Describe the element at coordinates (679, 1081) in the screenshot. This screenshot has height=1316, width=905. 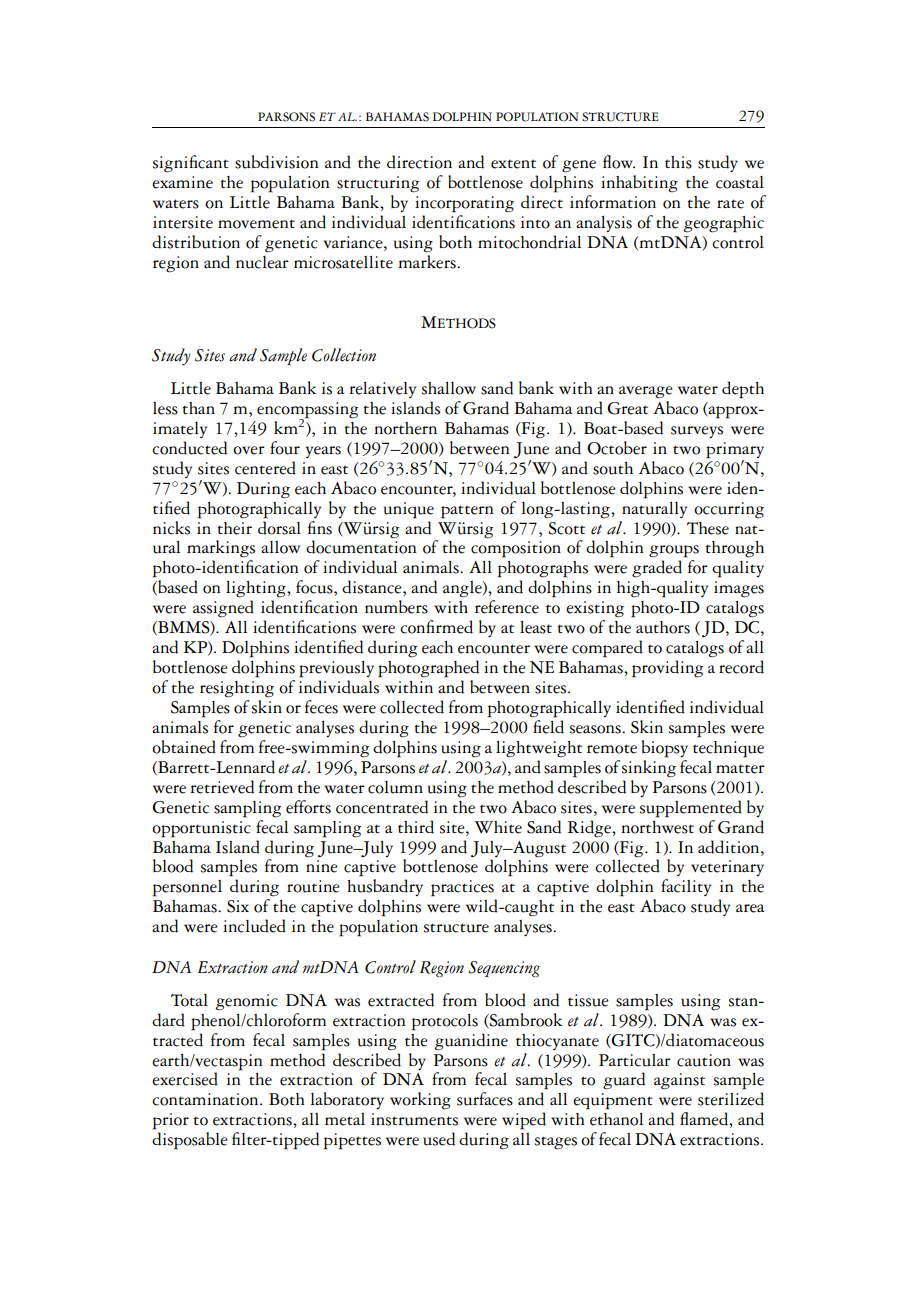
I see `against` at that location.
